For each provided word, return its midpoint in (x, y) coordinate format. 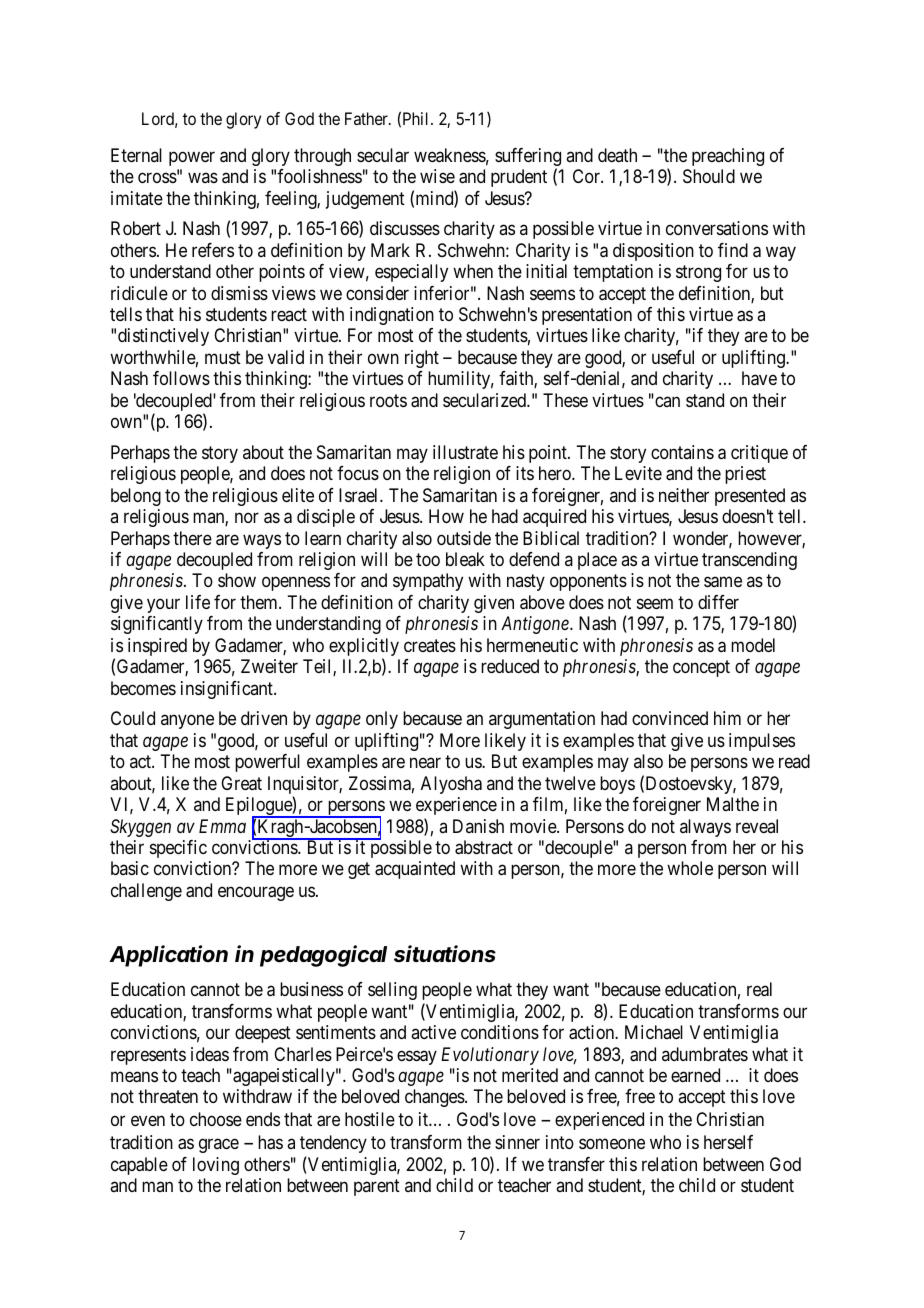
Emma (222, 826)
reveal (757, 826)
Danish (478, 826)
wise (437, 176)
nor (247, 518)
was (203, 178)
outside (464, 538)
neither (684, 495)
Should (709, 176)
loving (216, 1166)
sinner (517, 1142)
